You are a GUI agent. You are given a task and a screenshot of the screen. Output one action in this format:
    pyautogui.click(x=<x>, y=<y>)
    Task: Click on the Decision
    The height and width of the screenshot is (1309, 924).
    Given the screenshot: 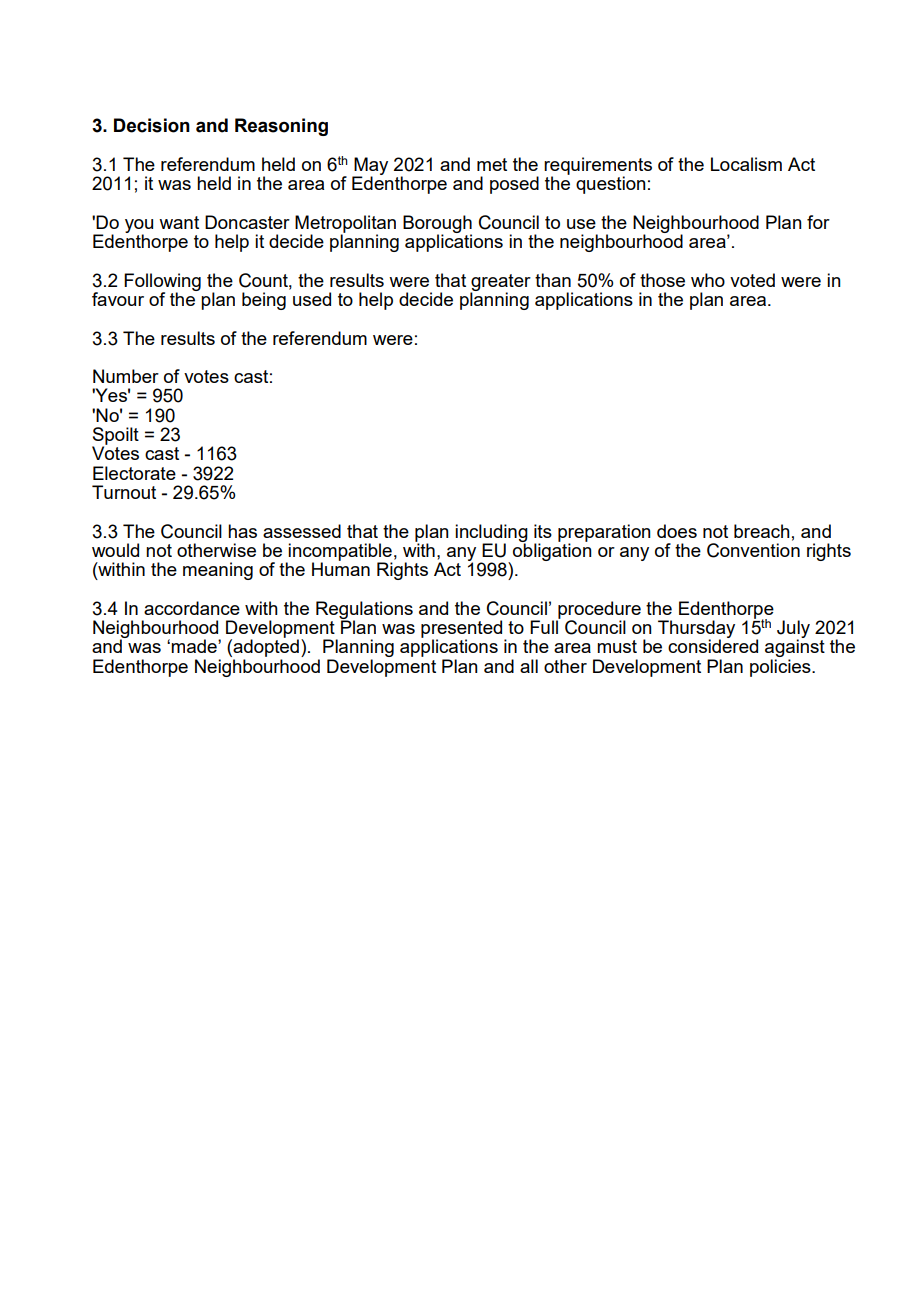 What is the action you would take?
    pyautogui.click(x=152, y=125)
